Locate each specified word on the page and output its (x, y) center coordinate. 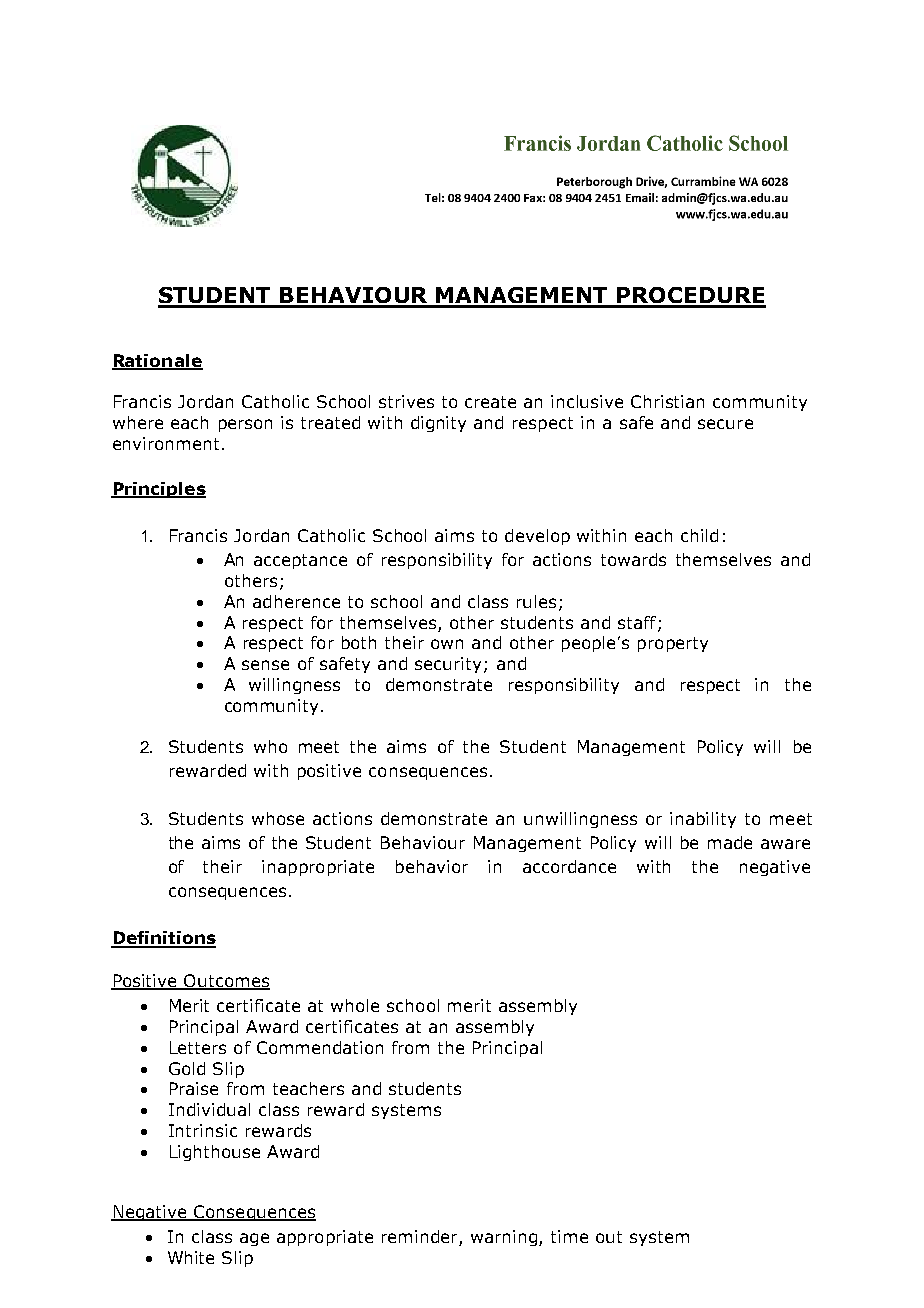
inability (703, 820)
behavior (432, 866)
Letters (198, 1047)
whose (278, 818)
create (490, 402)
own (447, 644)
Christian (667, 401)
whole (355, 1005)
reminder (421, 1238)
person (245, 425)
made (730, 842)
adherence (296, 601)
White (191, 1257)
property (673, 644)
